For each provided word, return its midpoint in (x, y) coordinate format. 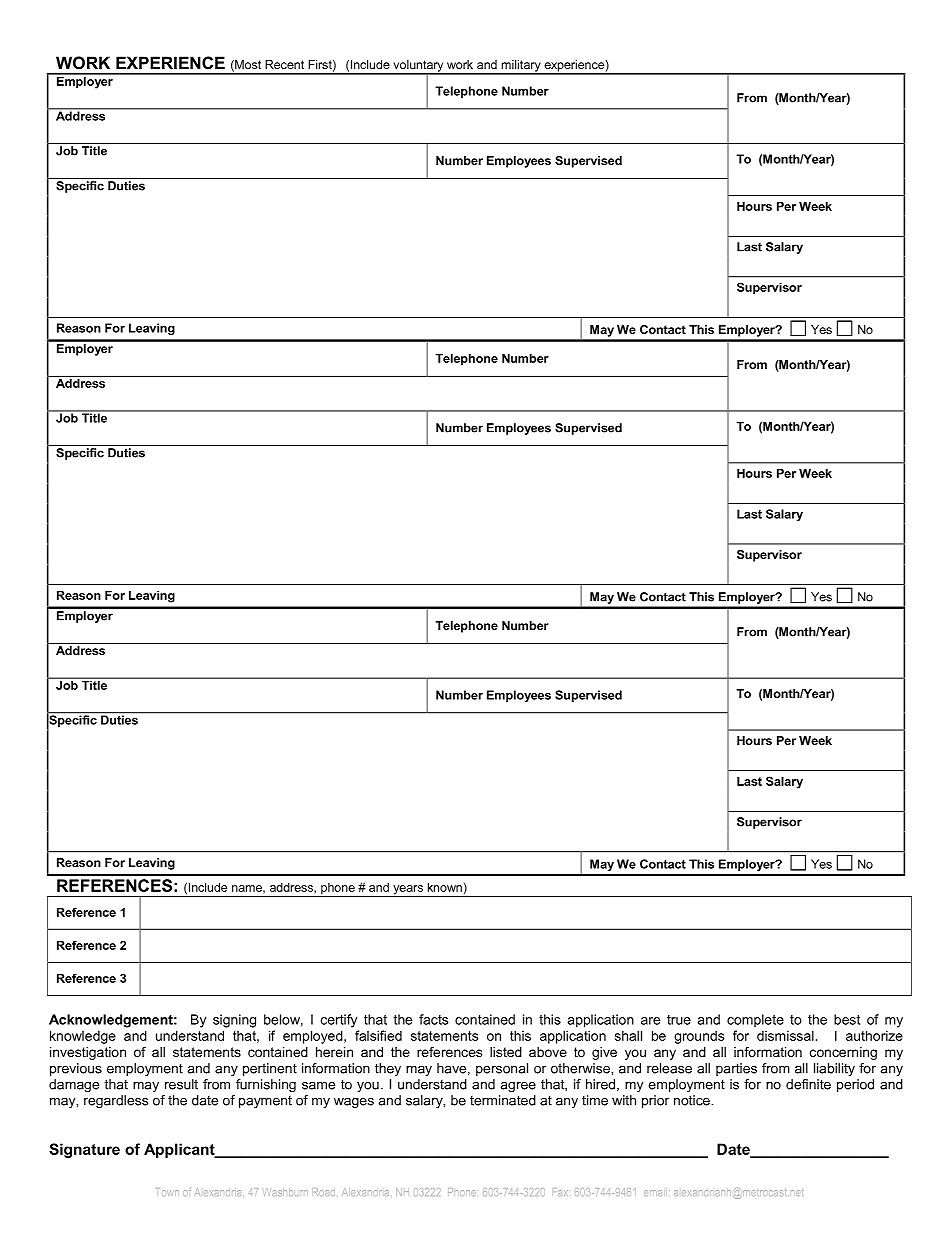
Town (168, 1192)
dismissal (785, 1035)
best (847, 1019)
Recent (284, 64)
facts (433, 1019)
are (650, 1021)
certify (339, 1021)
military (521, 67)
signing (234, 1021)
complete (755, 1020)
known (445, 887)
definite (808, 1084)
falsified (378, 1035)
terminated (503, 1100)
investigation (88, 1053)
